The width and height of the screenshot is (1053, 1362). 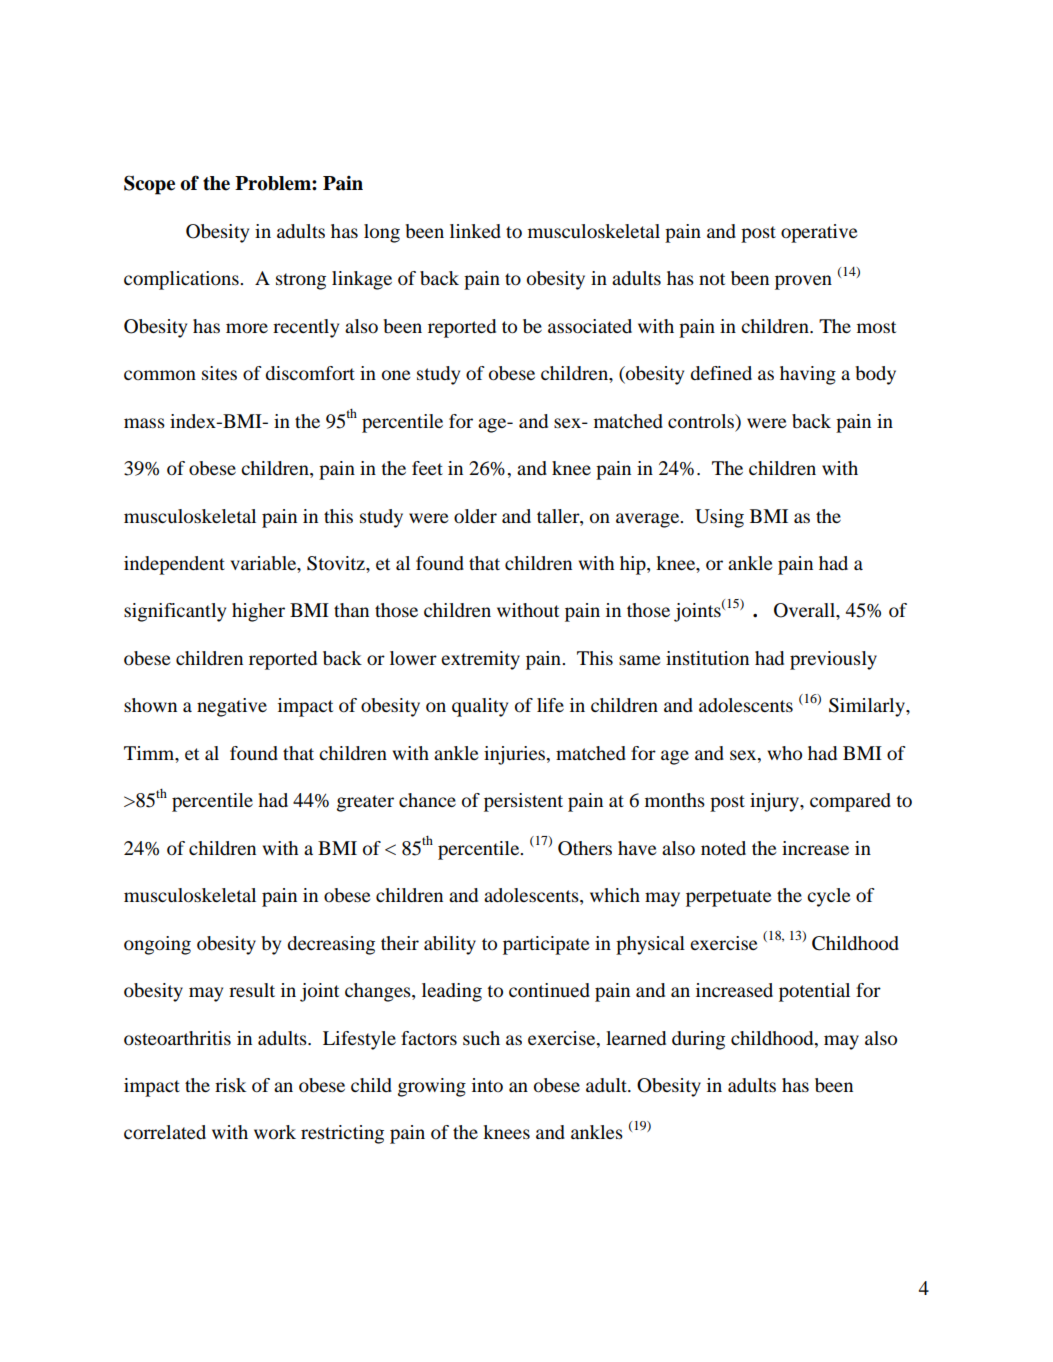 What do you see at coordinates (230, 1085) in the screenshot?
I see `risk` at bounding box center [230, 1085].
